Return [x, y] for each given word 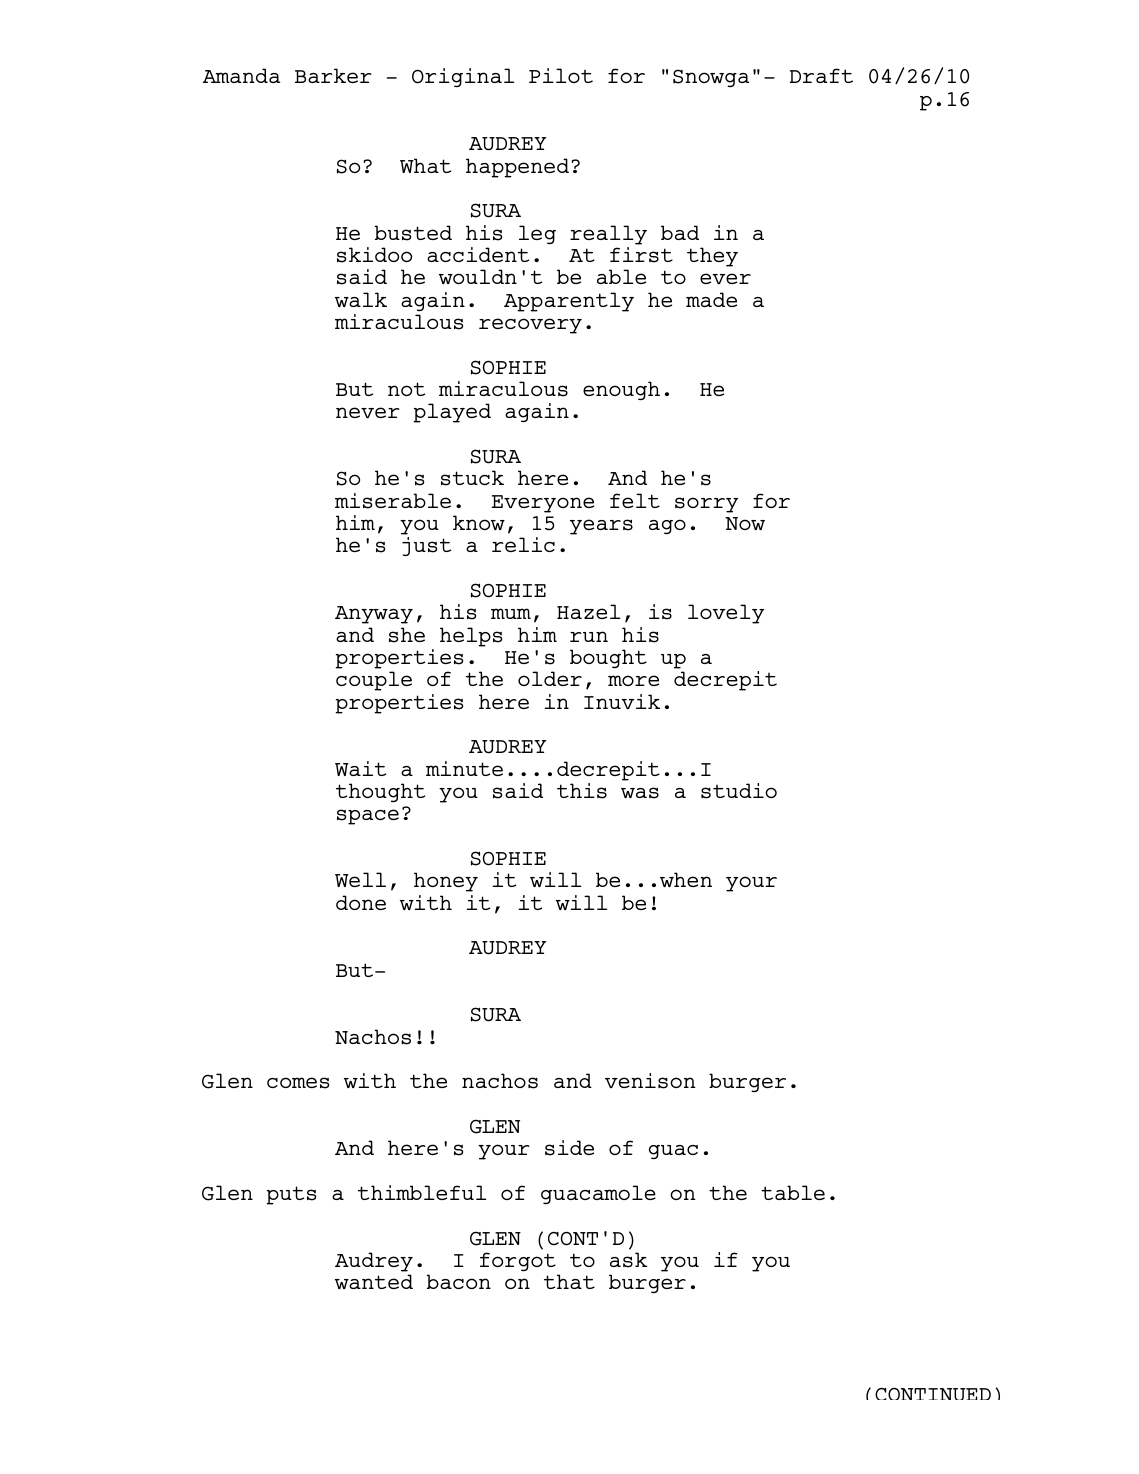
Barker [333, 75]
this [582, 791]
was [640, 793]
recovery [530, 326]
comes [298, 1083]
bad [680, 232]
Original [463, 77]
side [569, 1148]
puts [291, 1195]
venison [650, 1081]
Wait [360, 768]
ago [667, 526]
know [479, 522]
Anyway [374, 615]
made [711, 299]
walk [361, 299]
